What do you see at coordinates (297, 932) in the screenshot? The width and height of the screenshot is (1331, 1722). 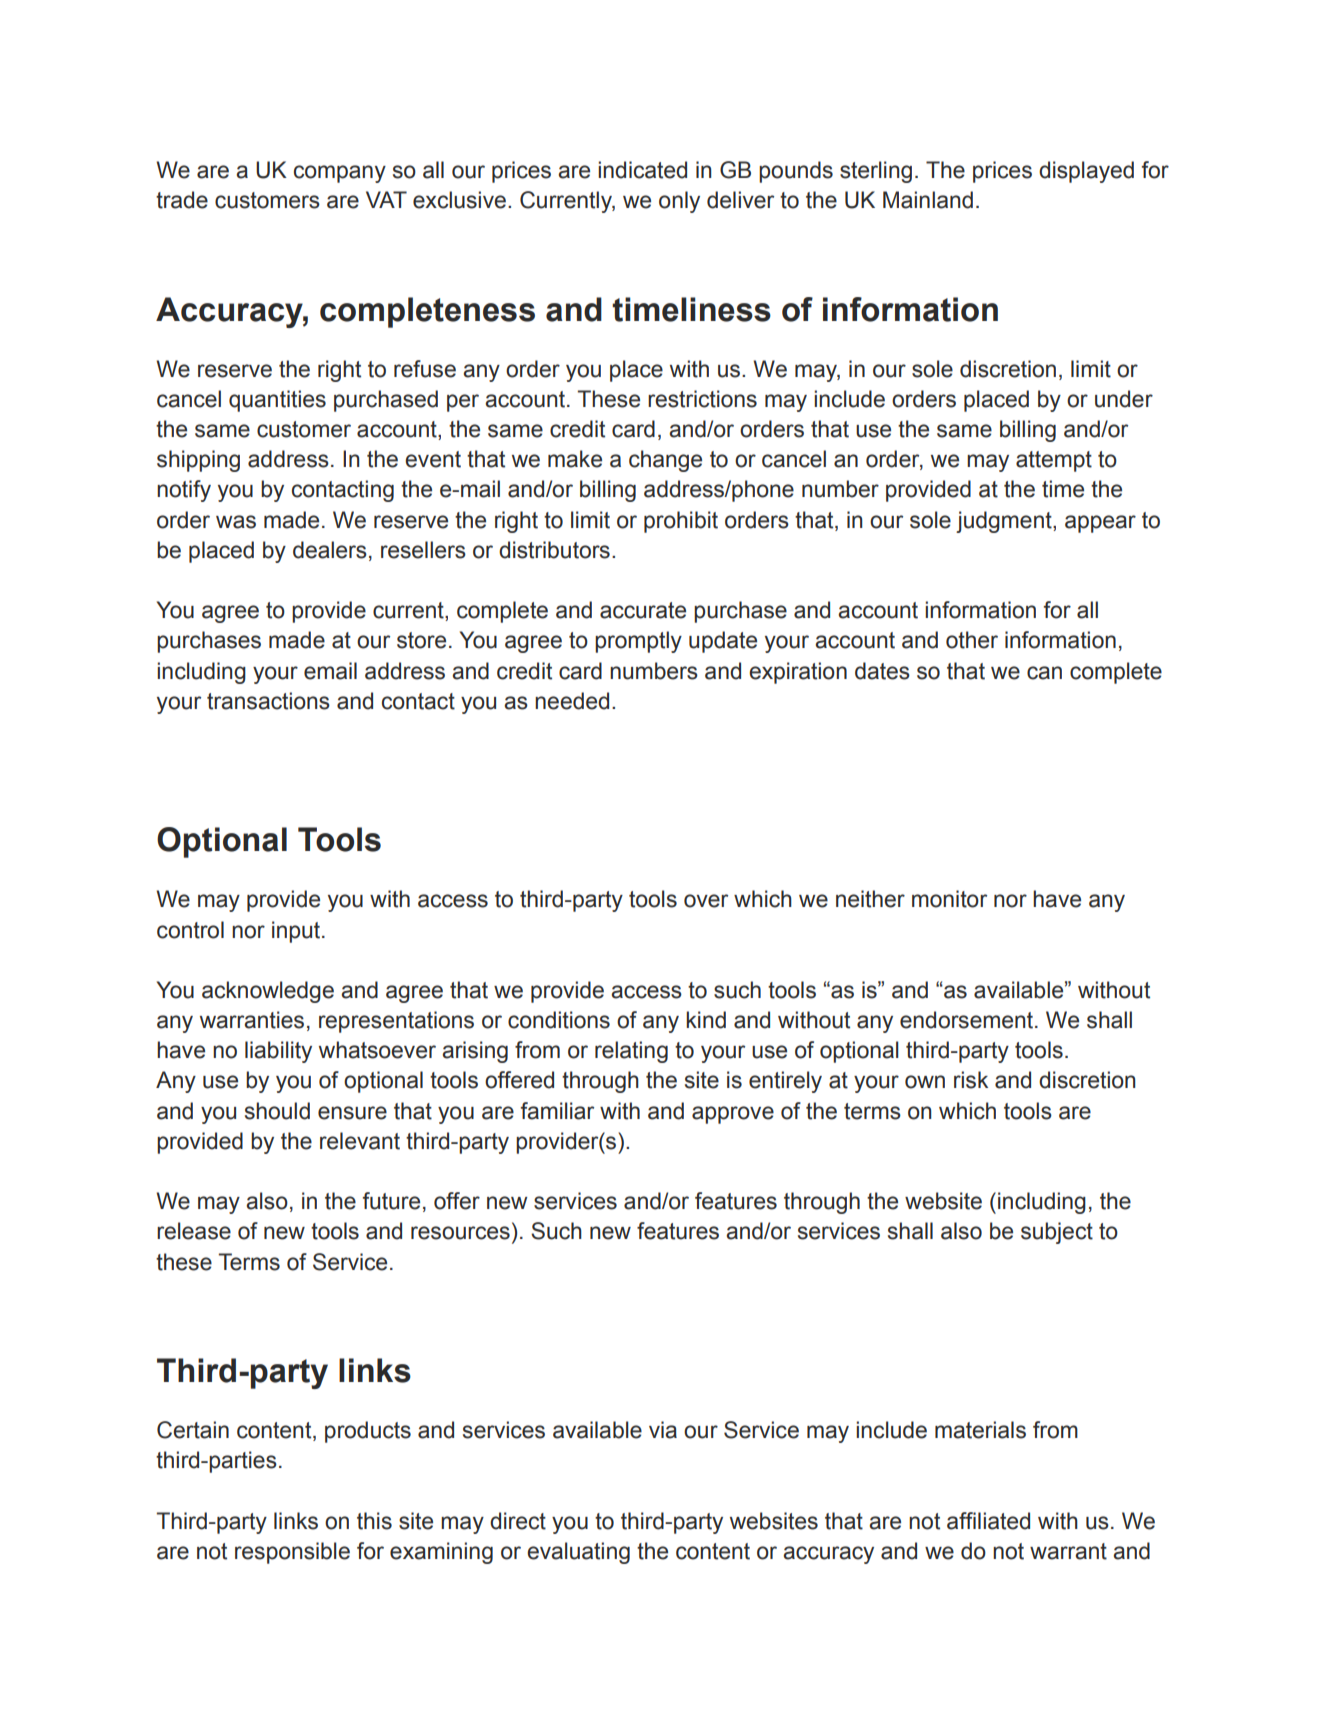 I see `input` at bounding box center [297, 932].
